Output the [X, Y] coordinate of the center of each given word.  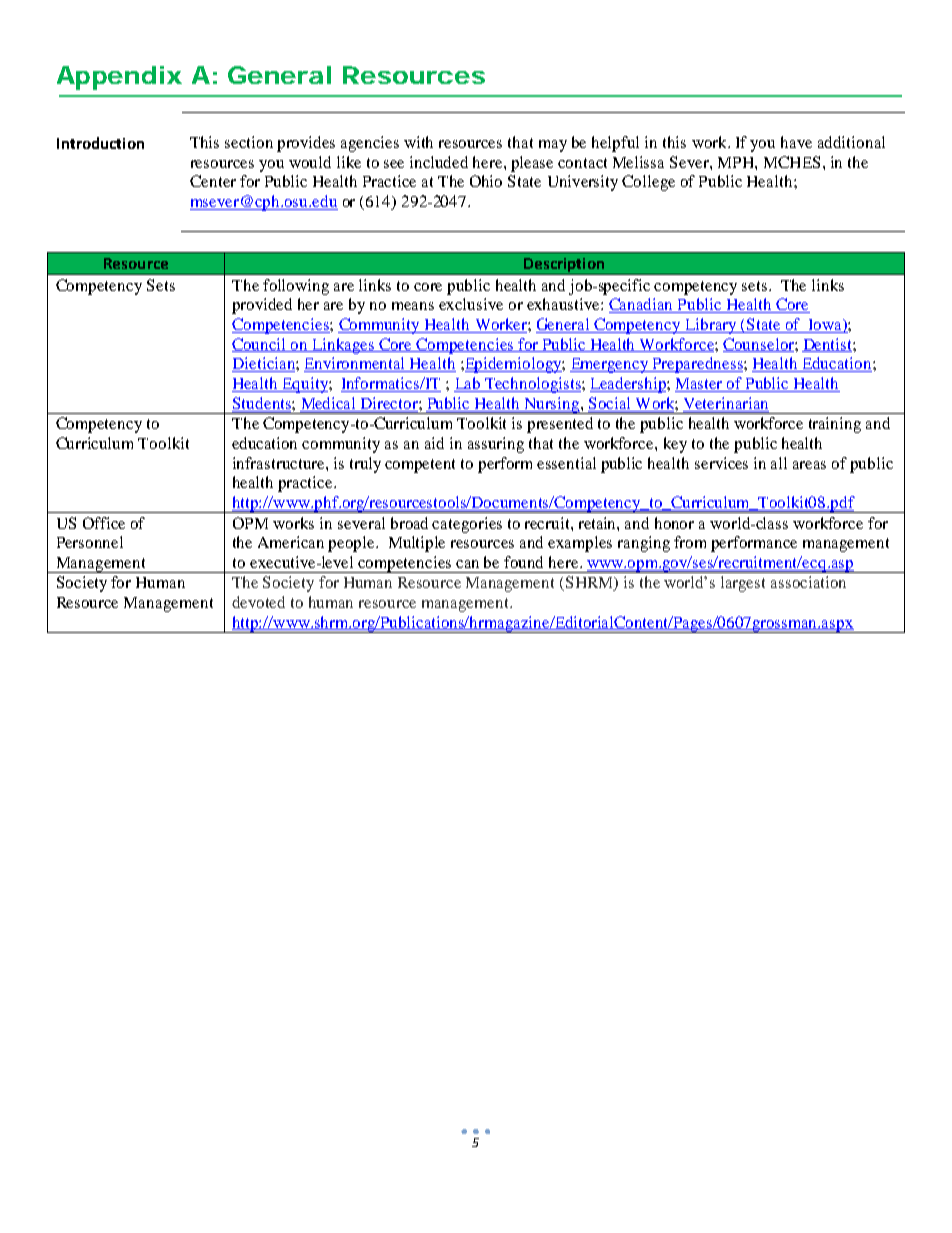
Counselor [759, 345]
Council [260, 345]
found [523, 562]
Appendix [119, 78]
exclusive [471, 304]
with [418, 142]
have [796, 142]
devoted [258, 602]
